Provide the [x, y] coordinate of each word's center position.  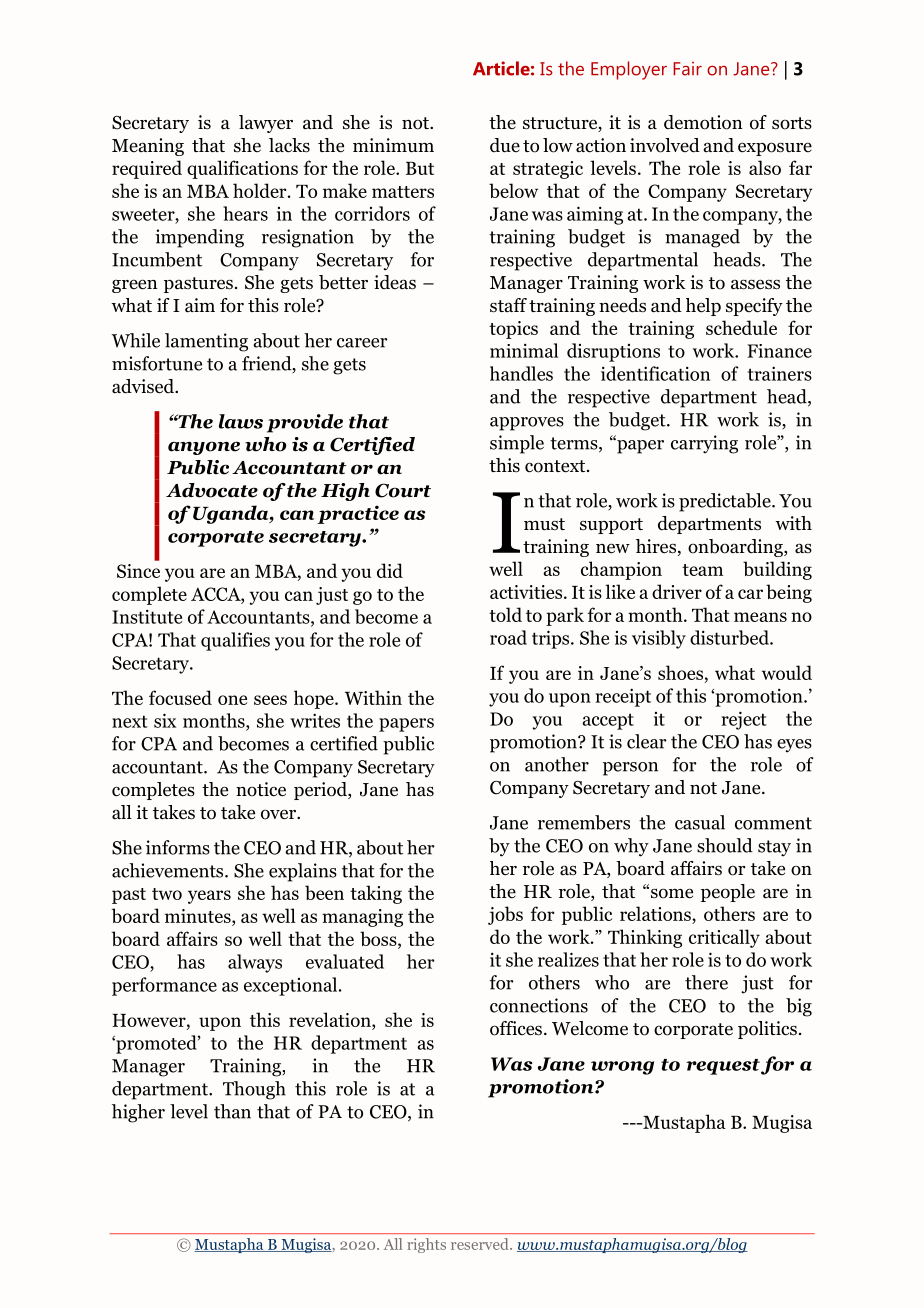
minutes [199, 916]
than [232, 1111]
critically [724, 938]
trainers [780, 373]
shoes [680, 672]
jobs [505, 915]
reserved [481, 1244]
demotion [703, 122]
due [505, 145]
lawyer [266, 124]
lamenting [206, 342]
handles [521, 373]
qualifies [235, 641]
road [508, 637]
